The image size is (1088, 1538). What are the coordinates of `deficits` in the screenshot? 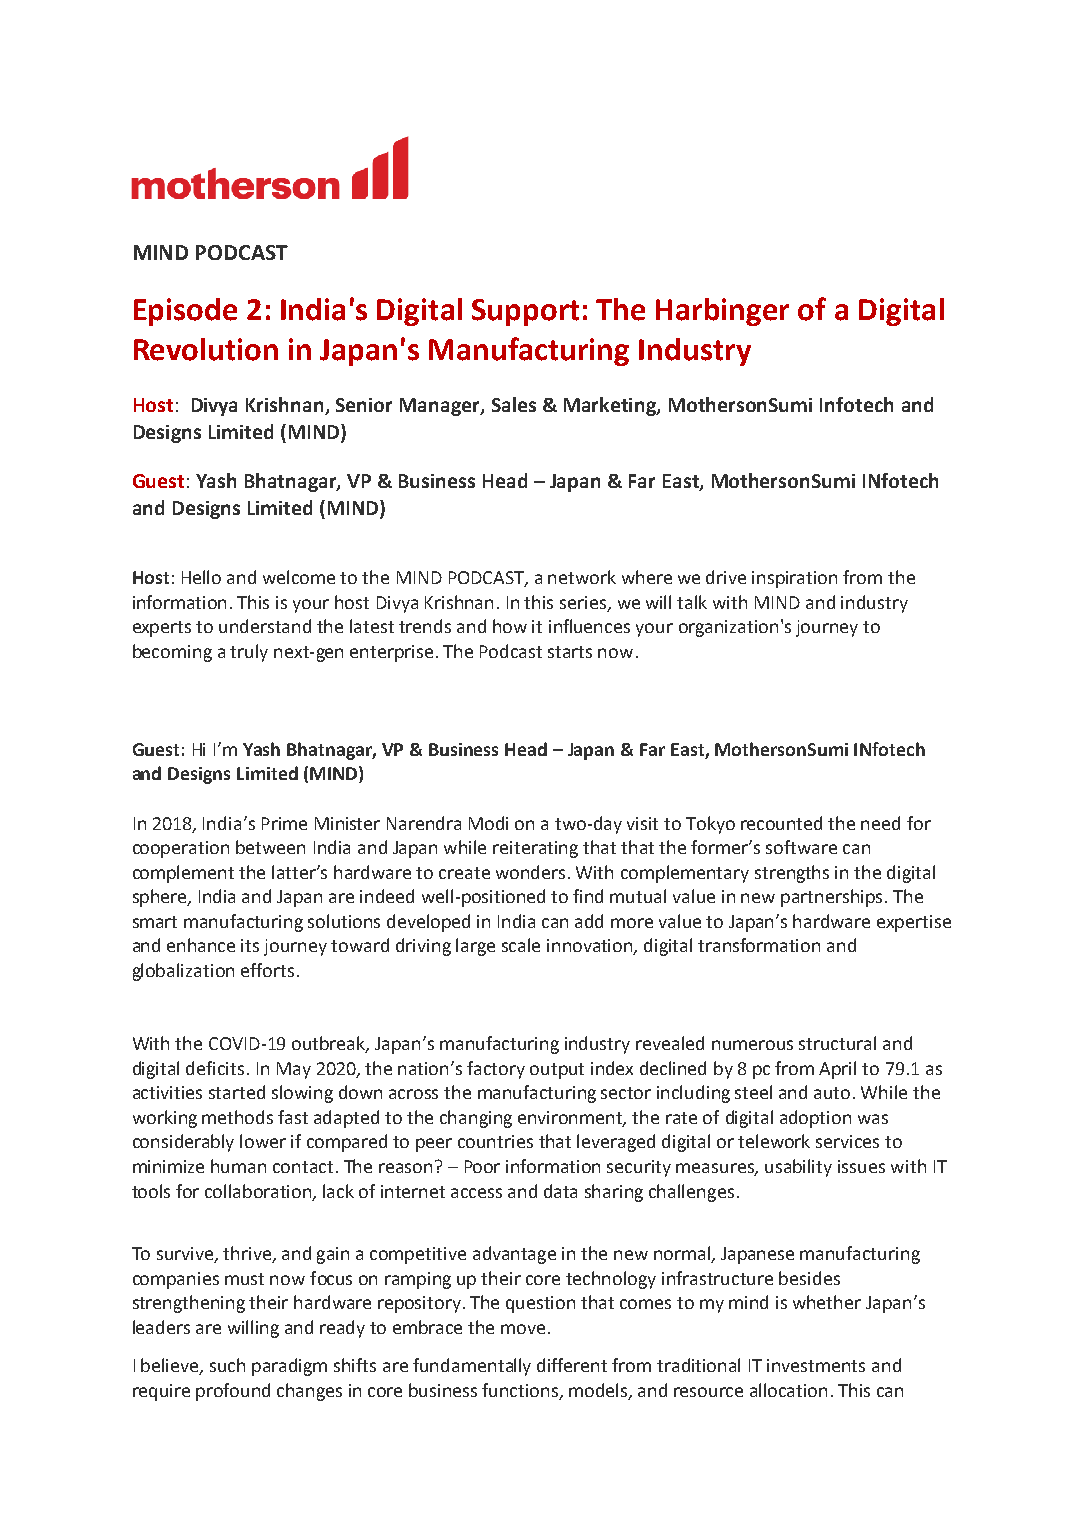 It's located at (215, 1068).
